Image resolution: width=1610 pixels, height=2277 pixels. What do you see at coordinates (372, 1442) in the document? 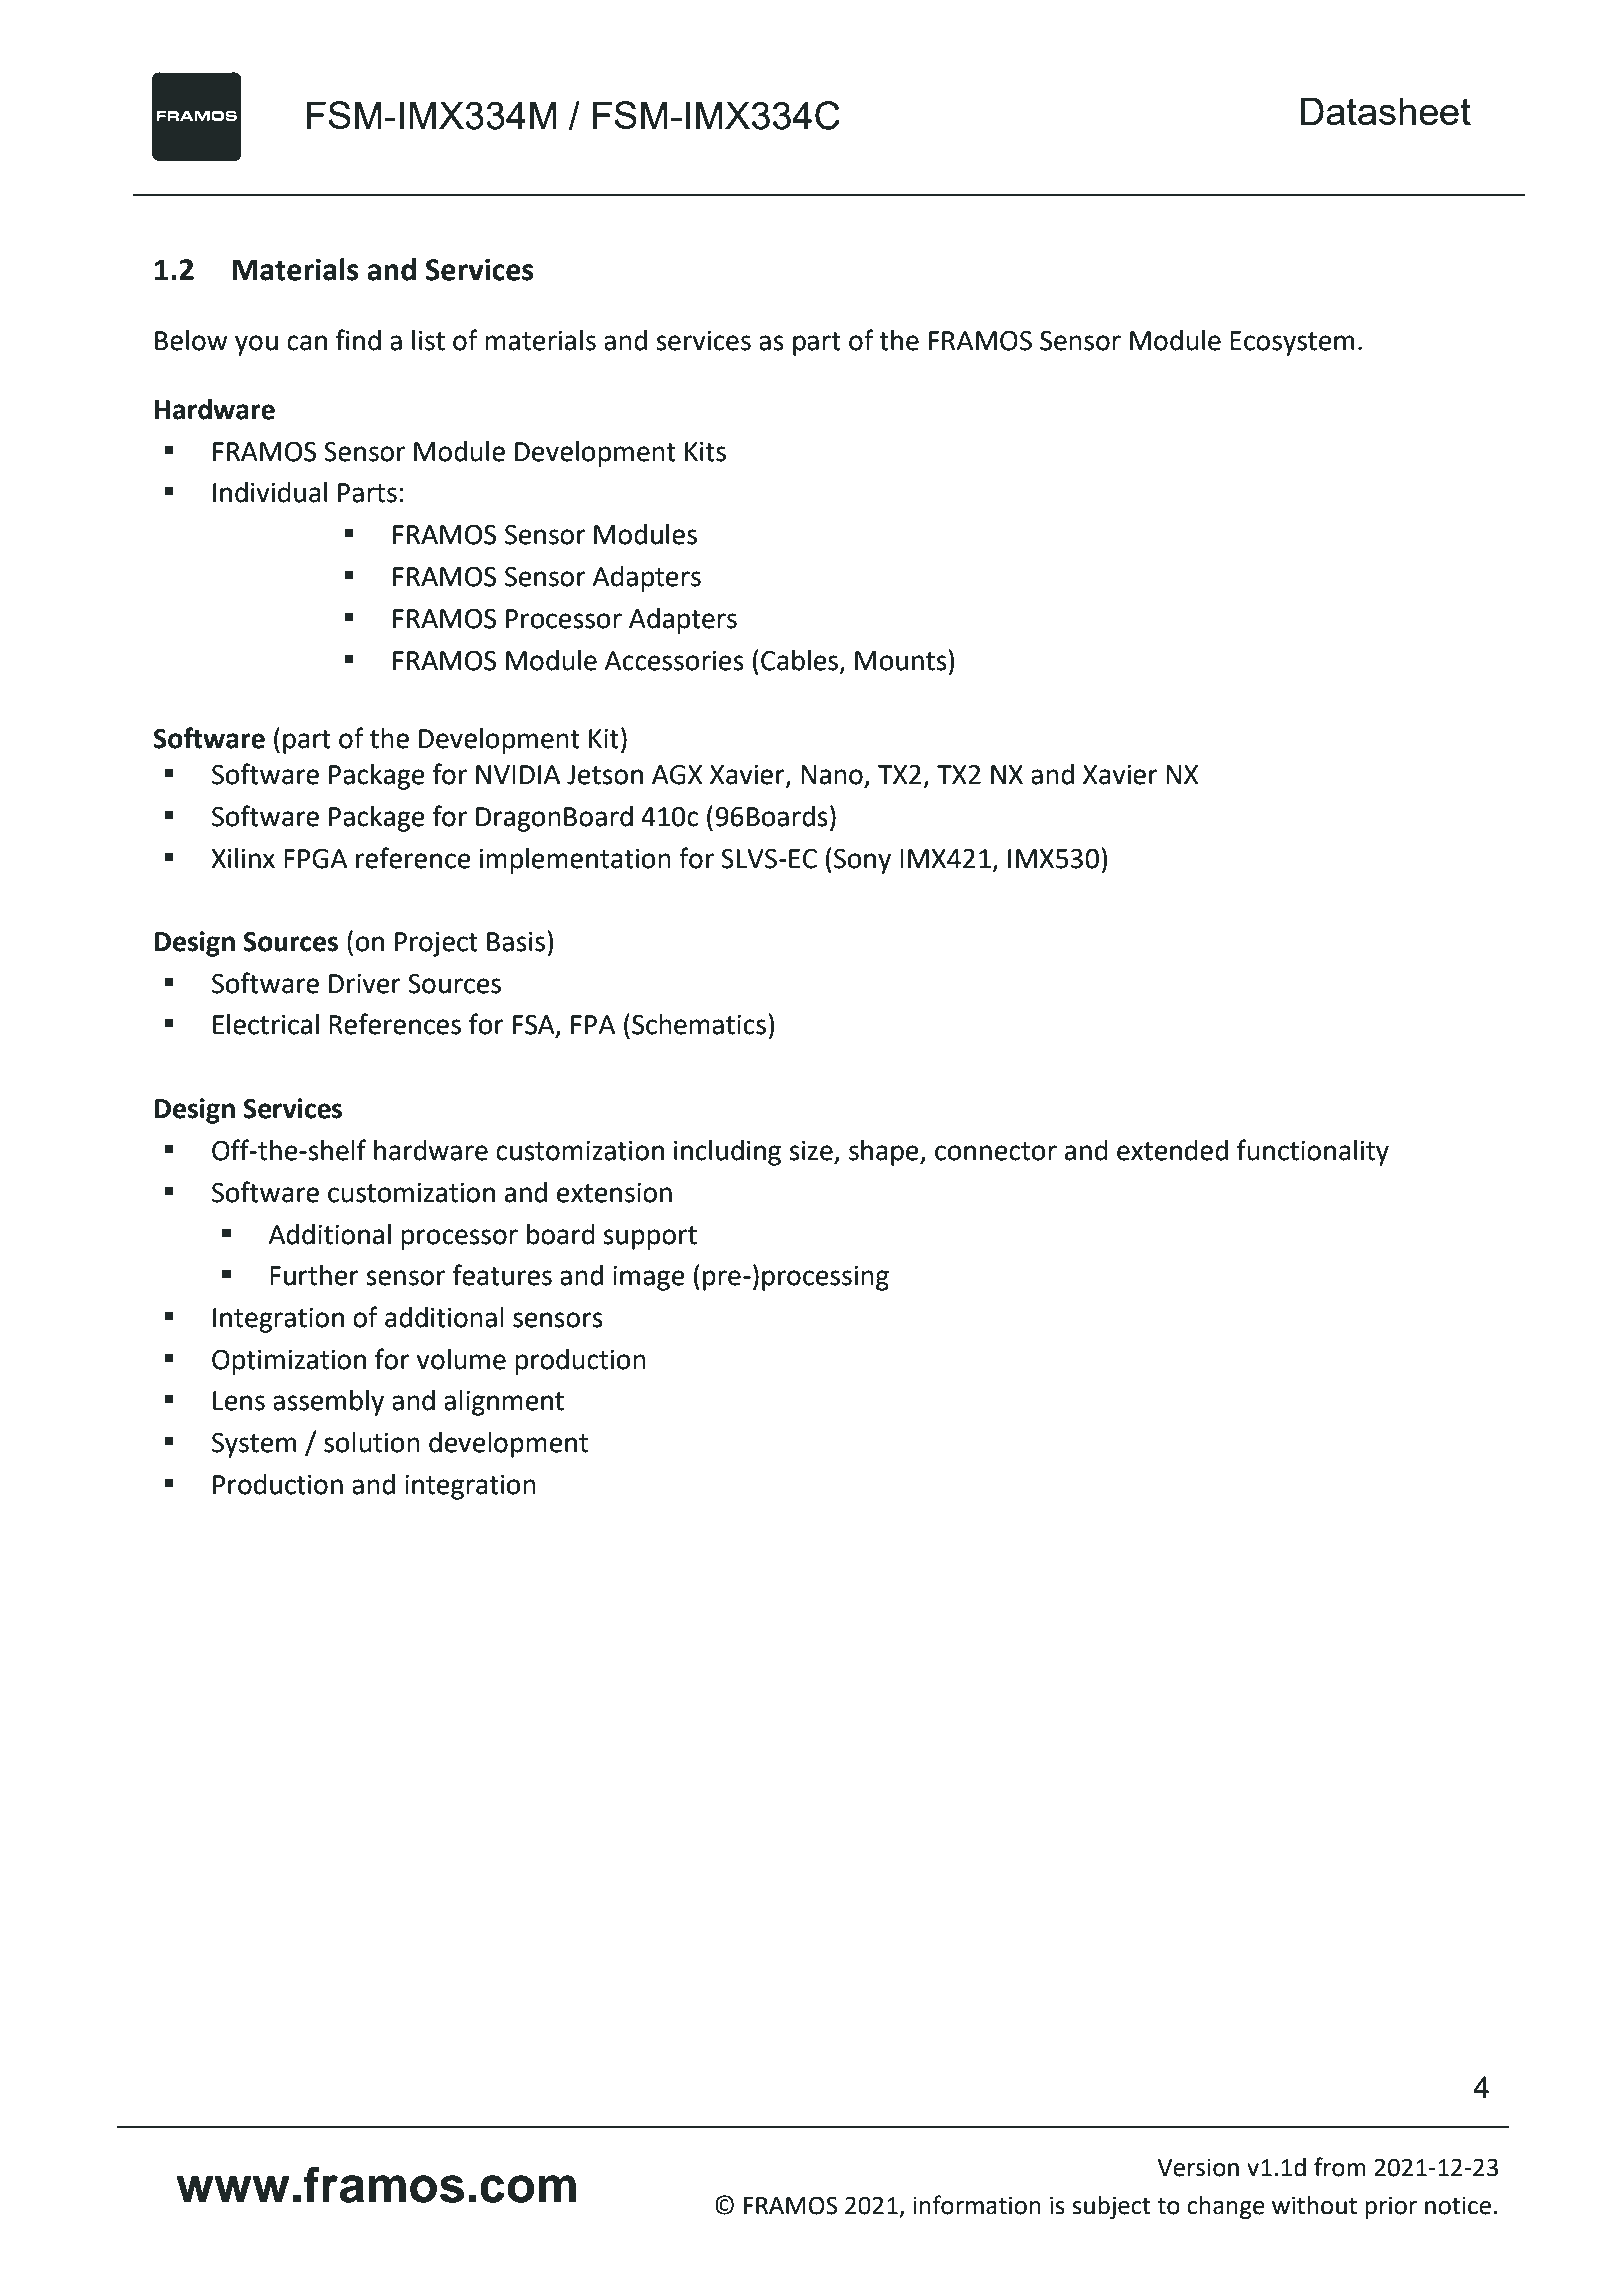
I see `solution` at bounding box center [372, 1442].
